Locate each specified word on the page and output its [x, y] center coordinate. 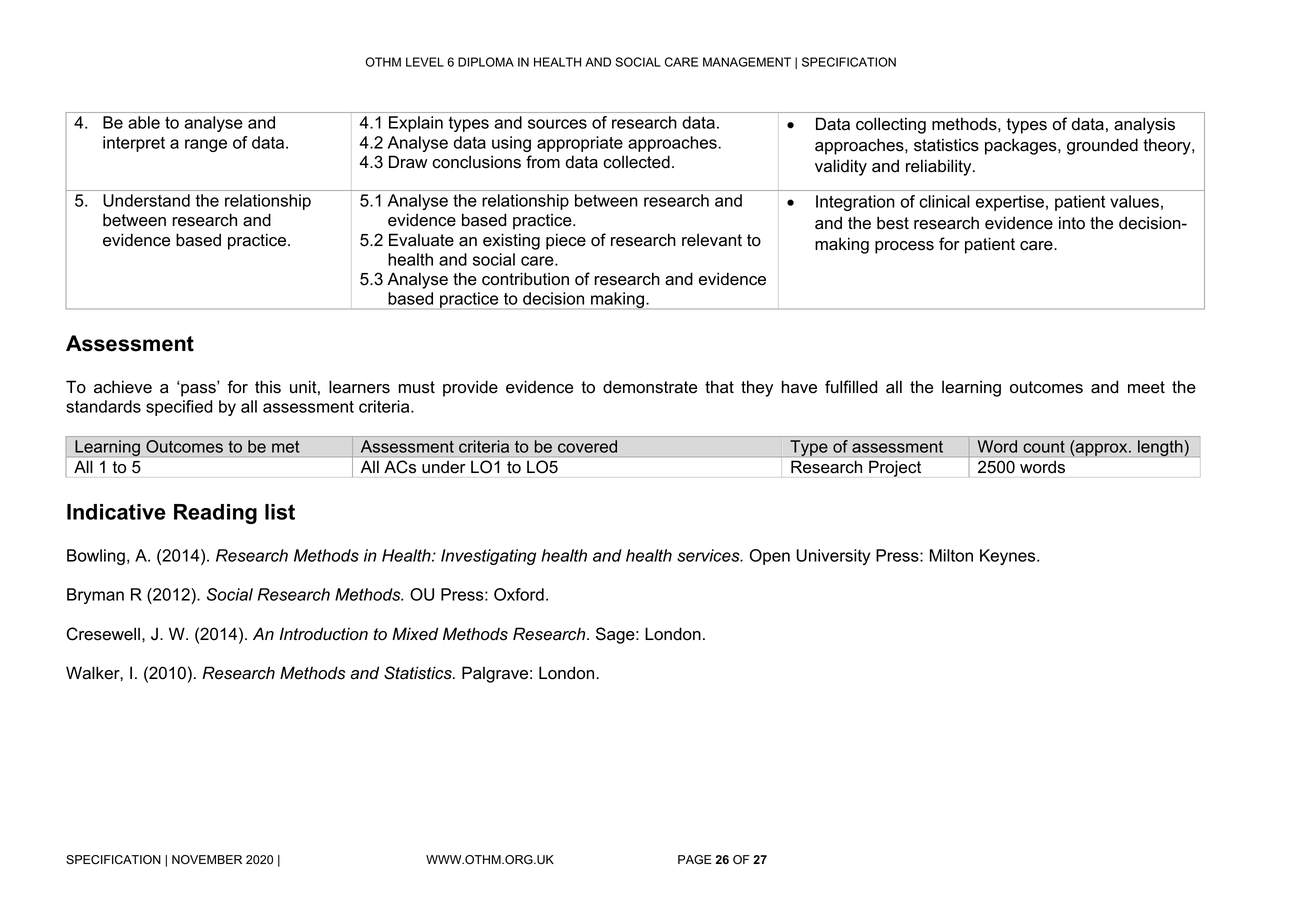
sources [557, 124]
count [1044, 447]
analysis [1144, 125]
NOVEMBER [207, 860]
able [144, 122]
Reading [215, 514]
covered [587, 446]
